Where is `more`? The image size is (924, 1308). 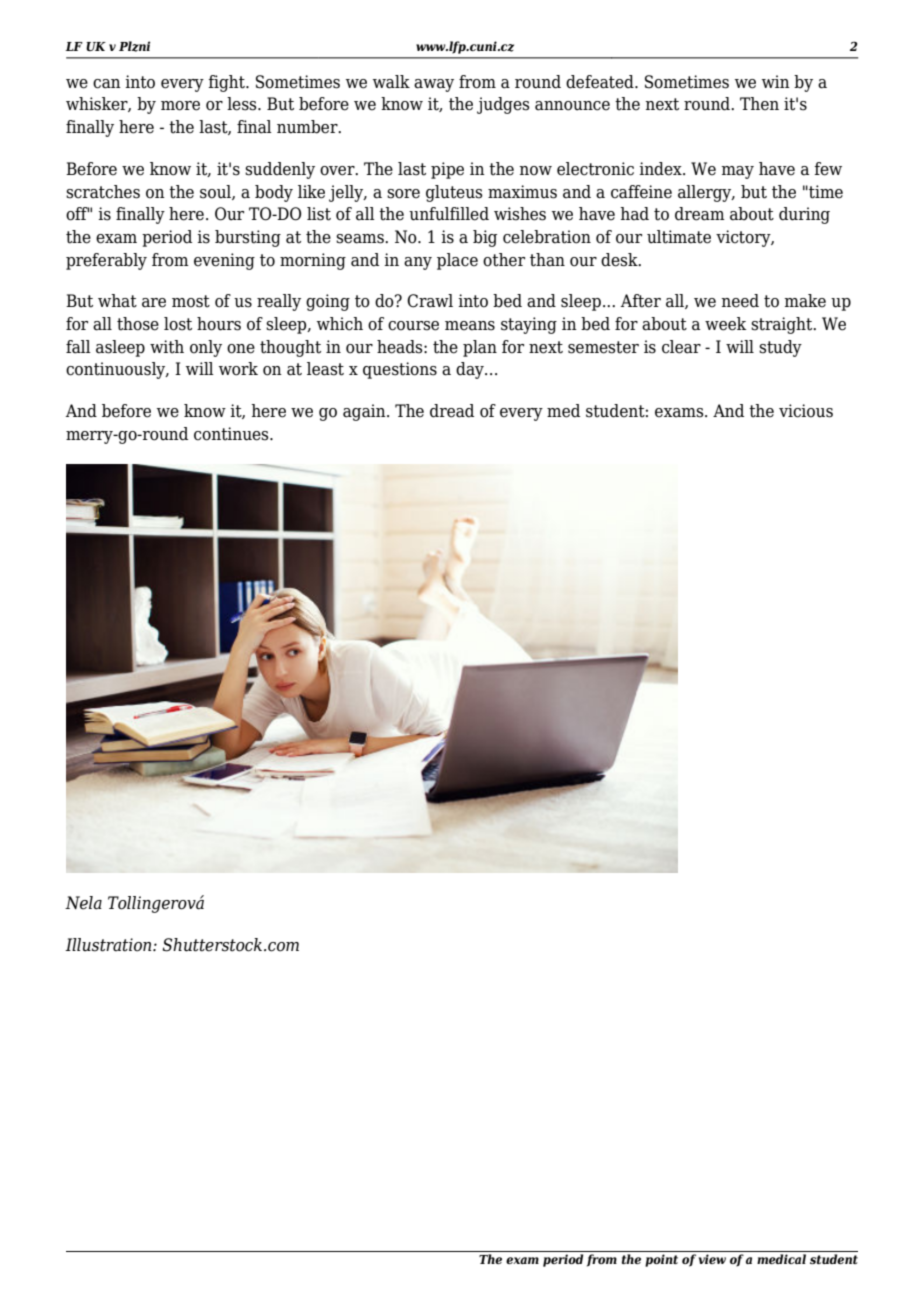
more is located at coordinates (180, 106).
